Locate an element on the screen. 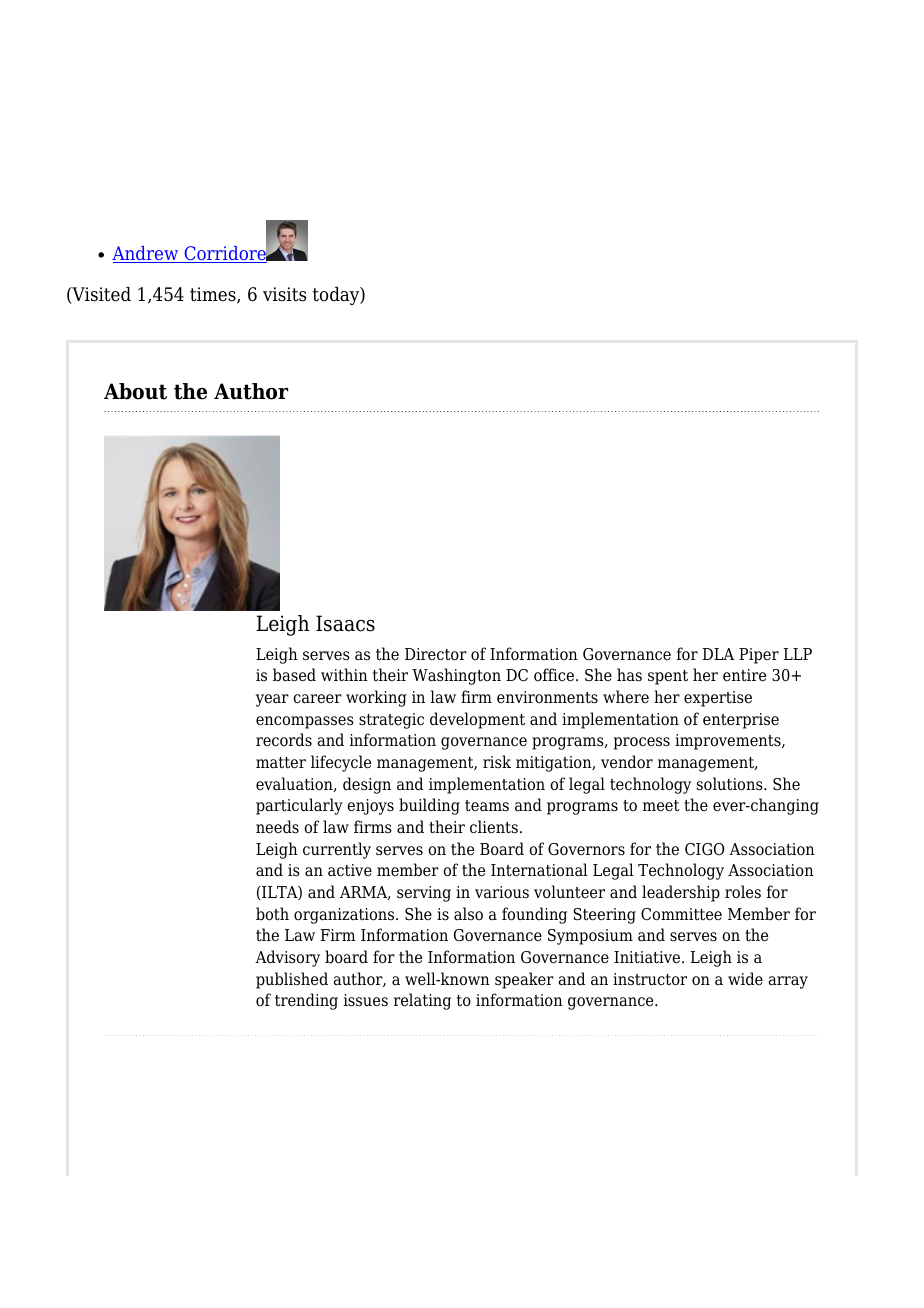 This screenshot has height=1308, width=924. wide is located at coordinates (745, 979).
